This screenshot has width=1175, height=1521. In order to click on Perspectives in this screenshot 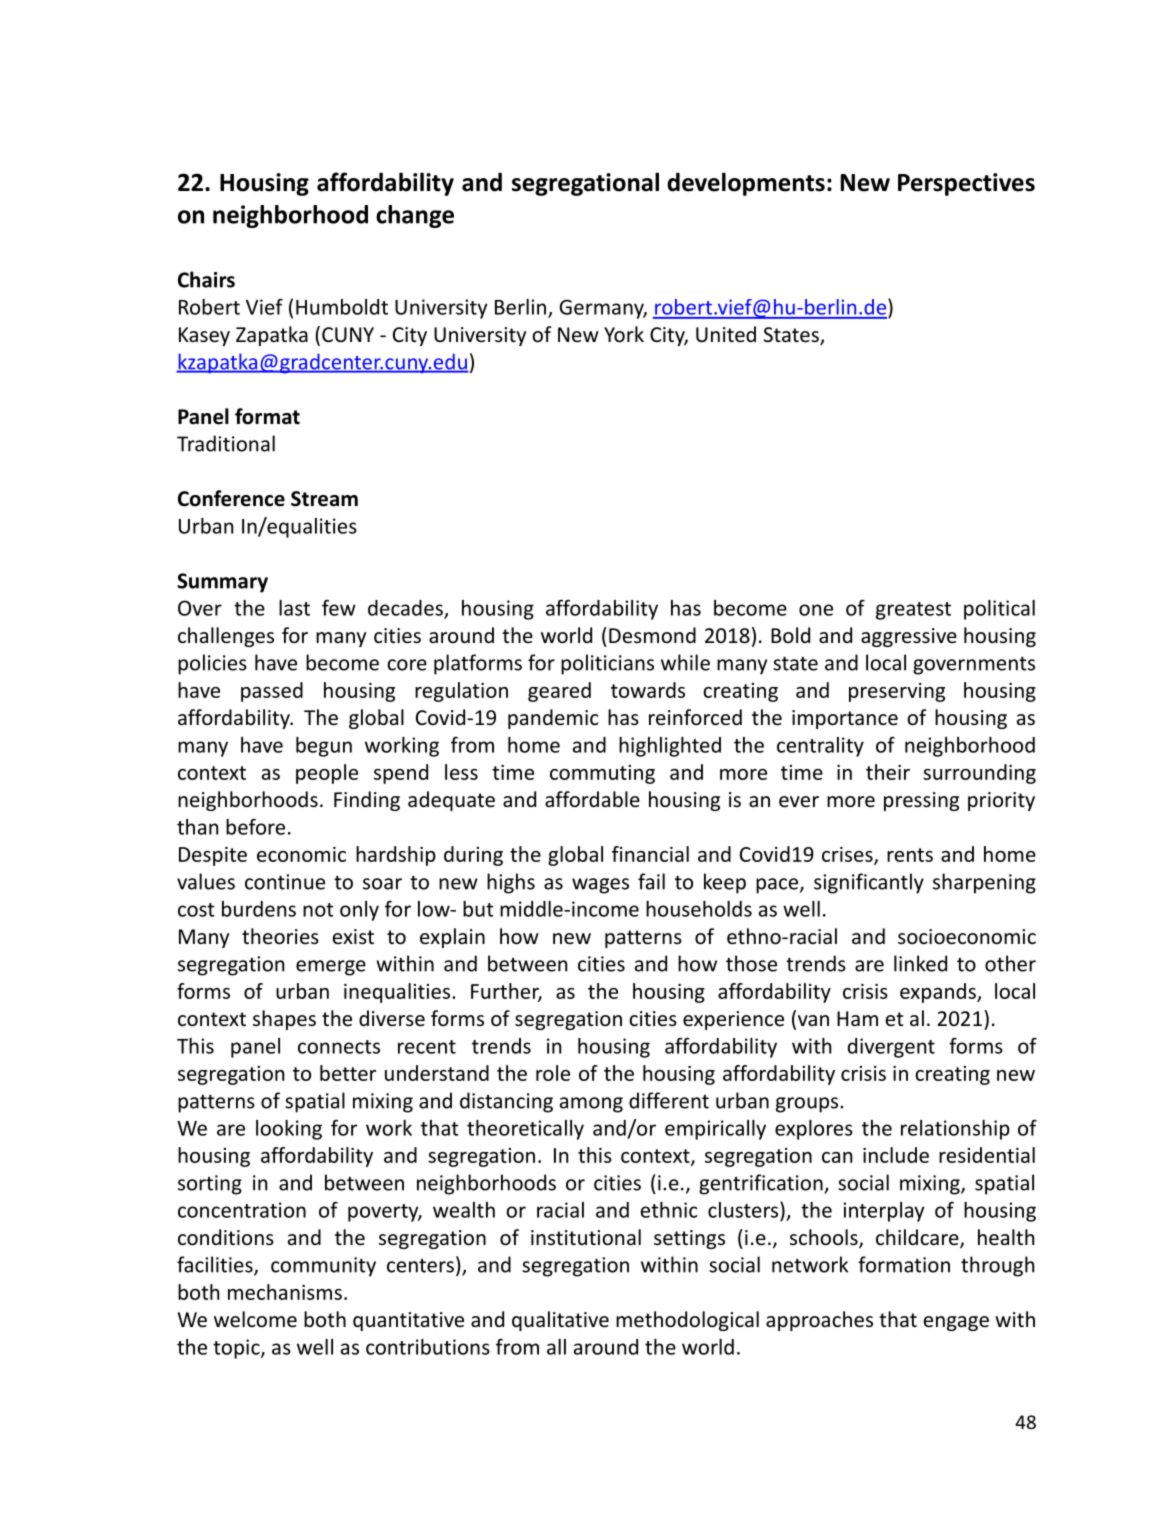, I will do `click(966, 184)`.
